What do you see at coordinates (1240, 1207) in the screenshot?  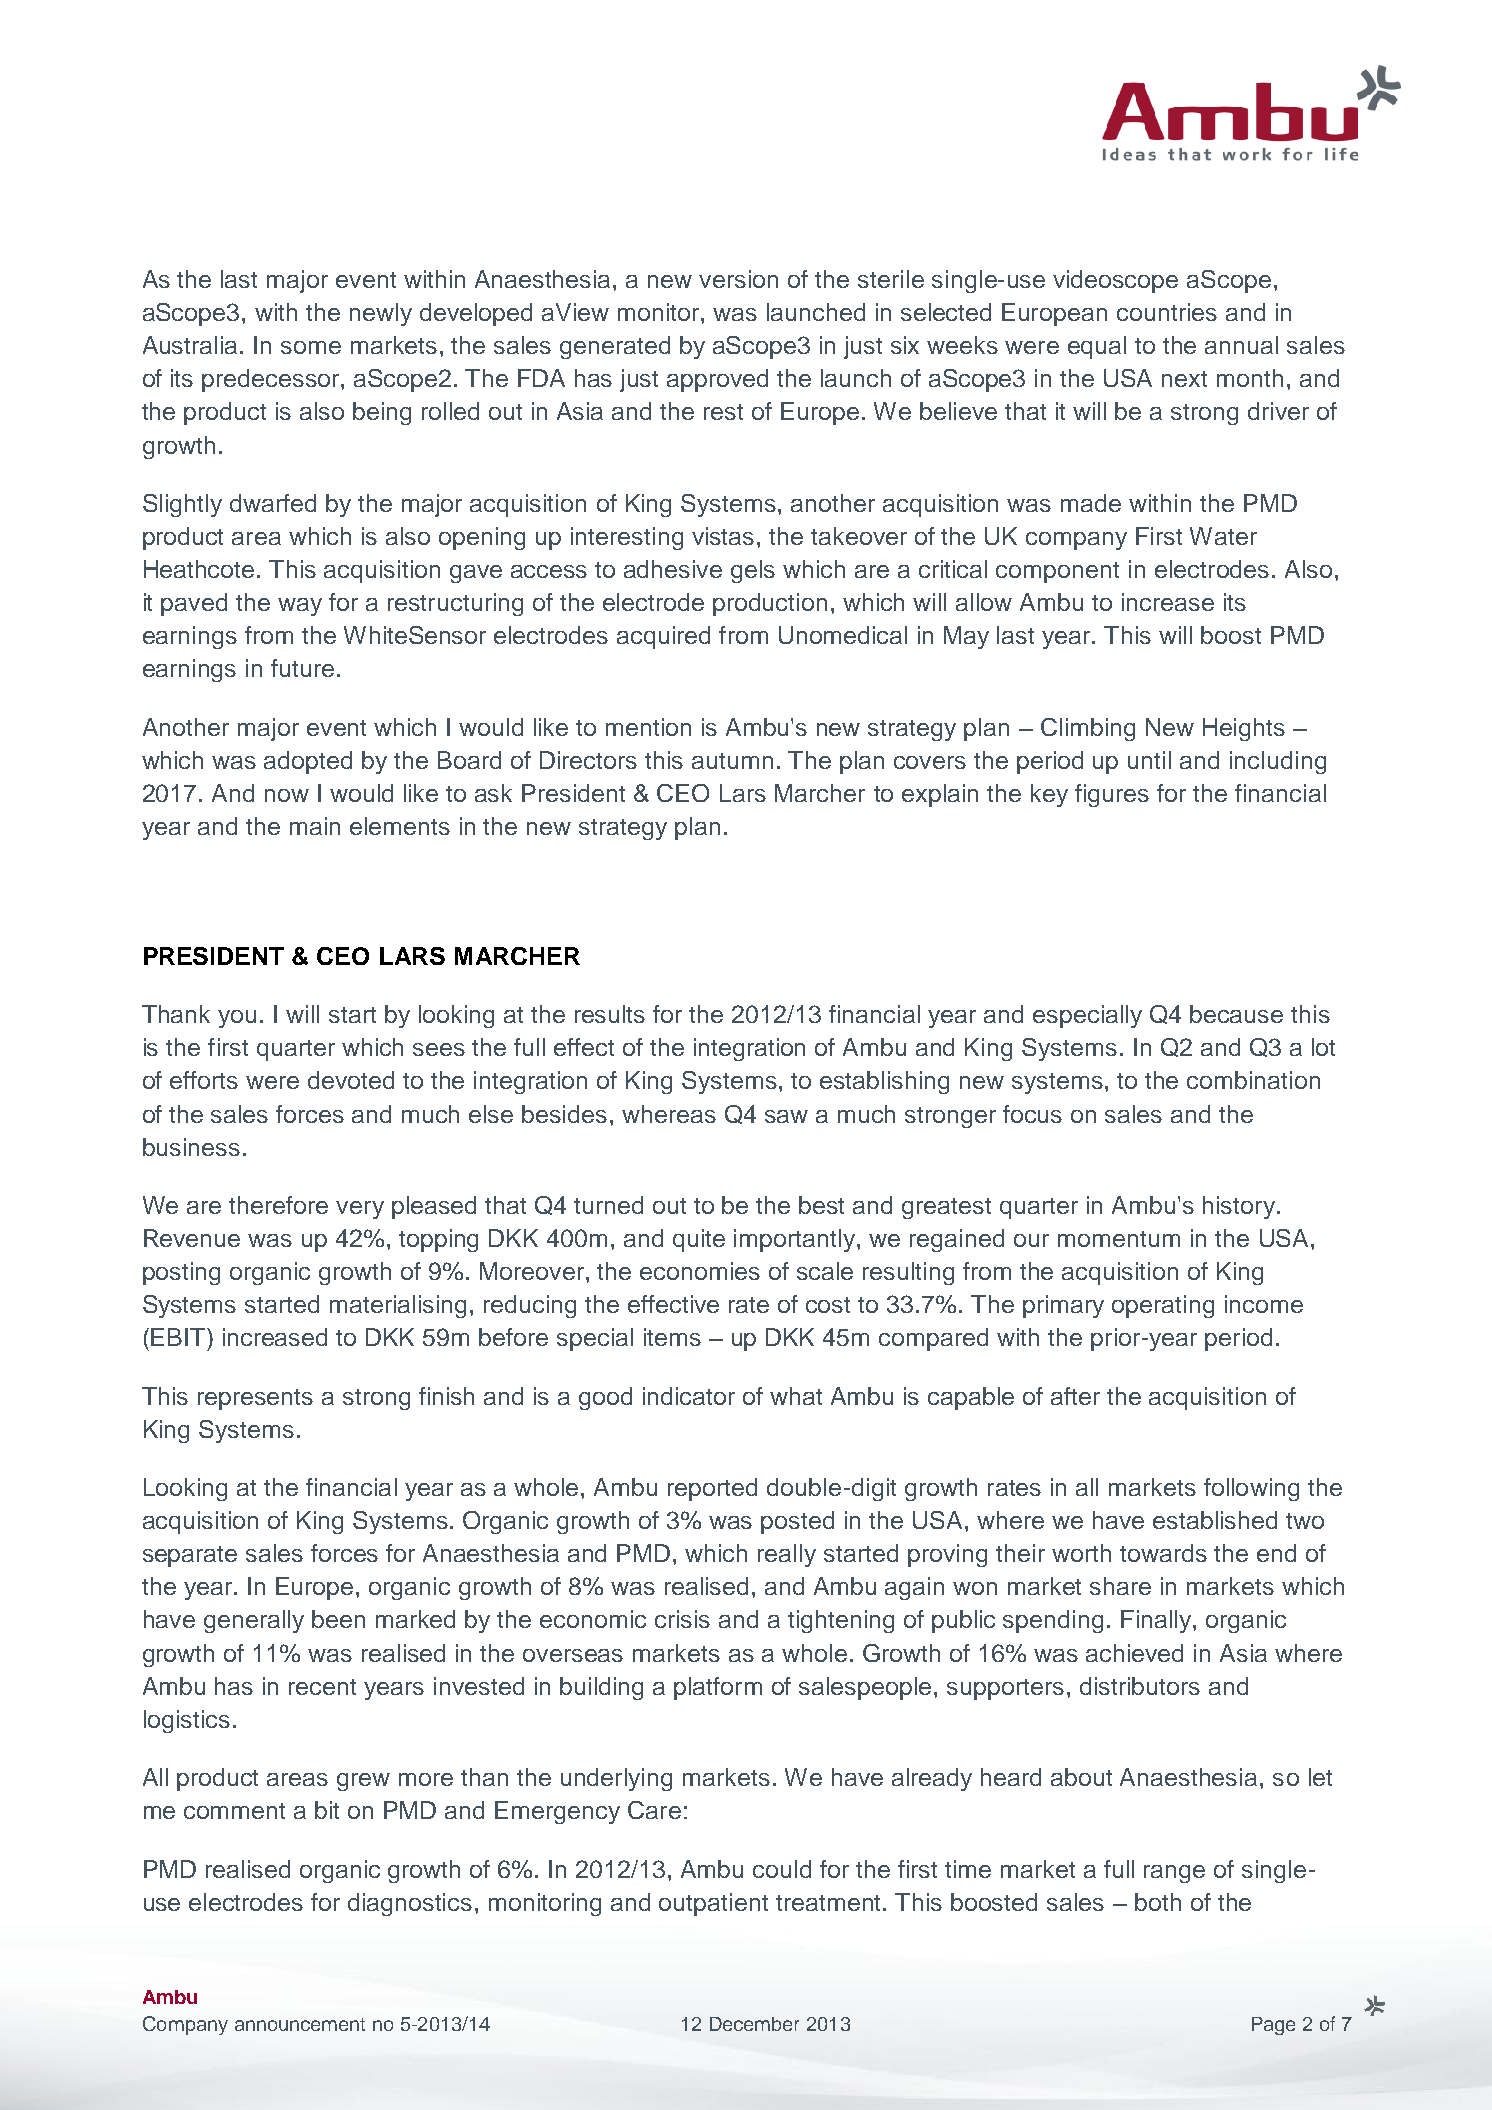 I see `history` at bounding box center [1240, 1207].
